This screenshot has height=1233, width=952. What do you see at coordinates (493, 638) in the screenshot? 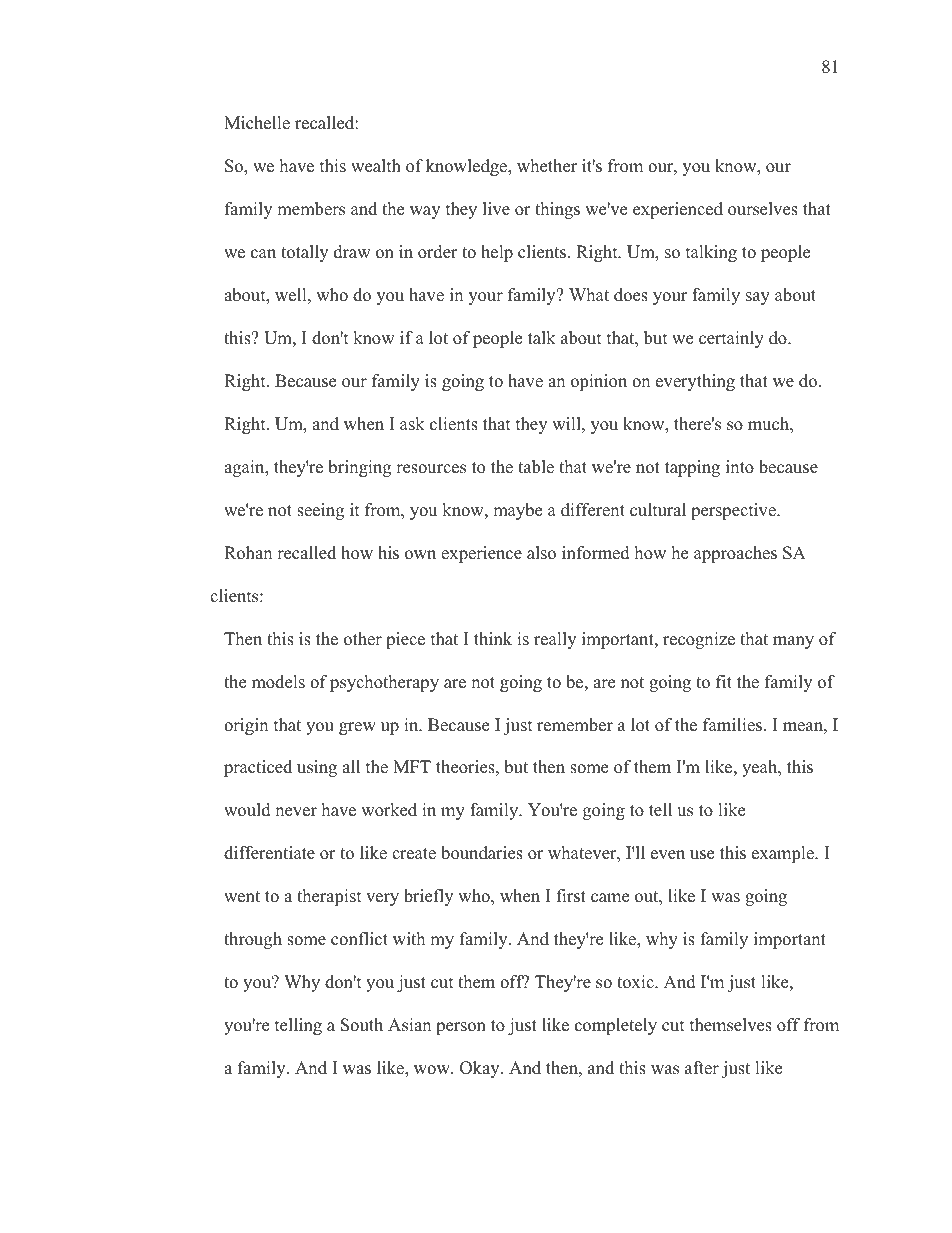
I see `think` at bounding box center [493, 638].
